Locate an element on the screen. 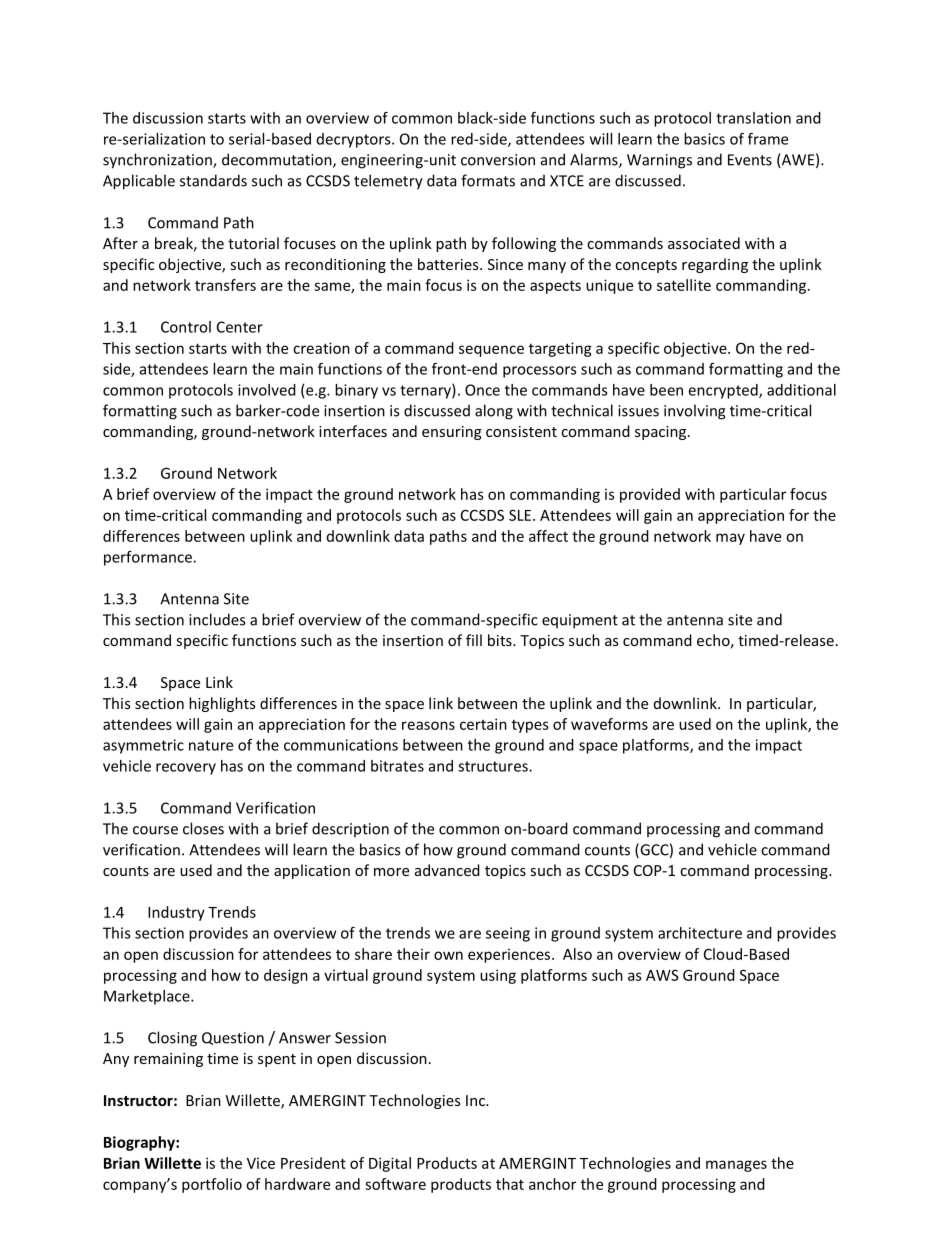  that is located at coordinates (510, 1184).
